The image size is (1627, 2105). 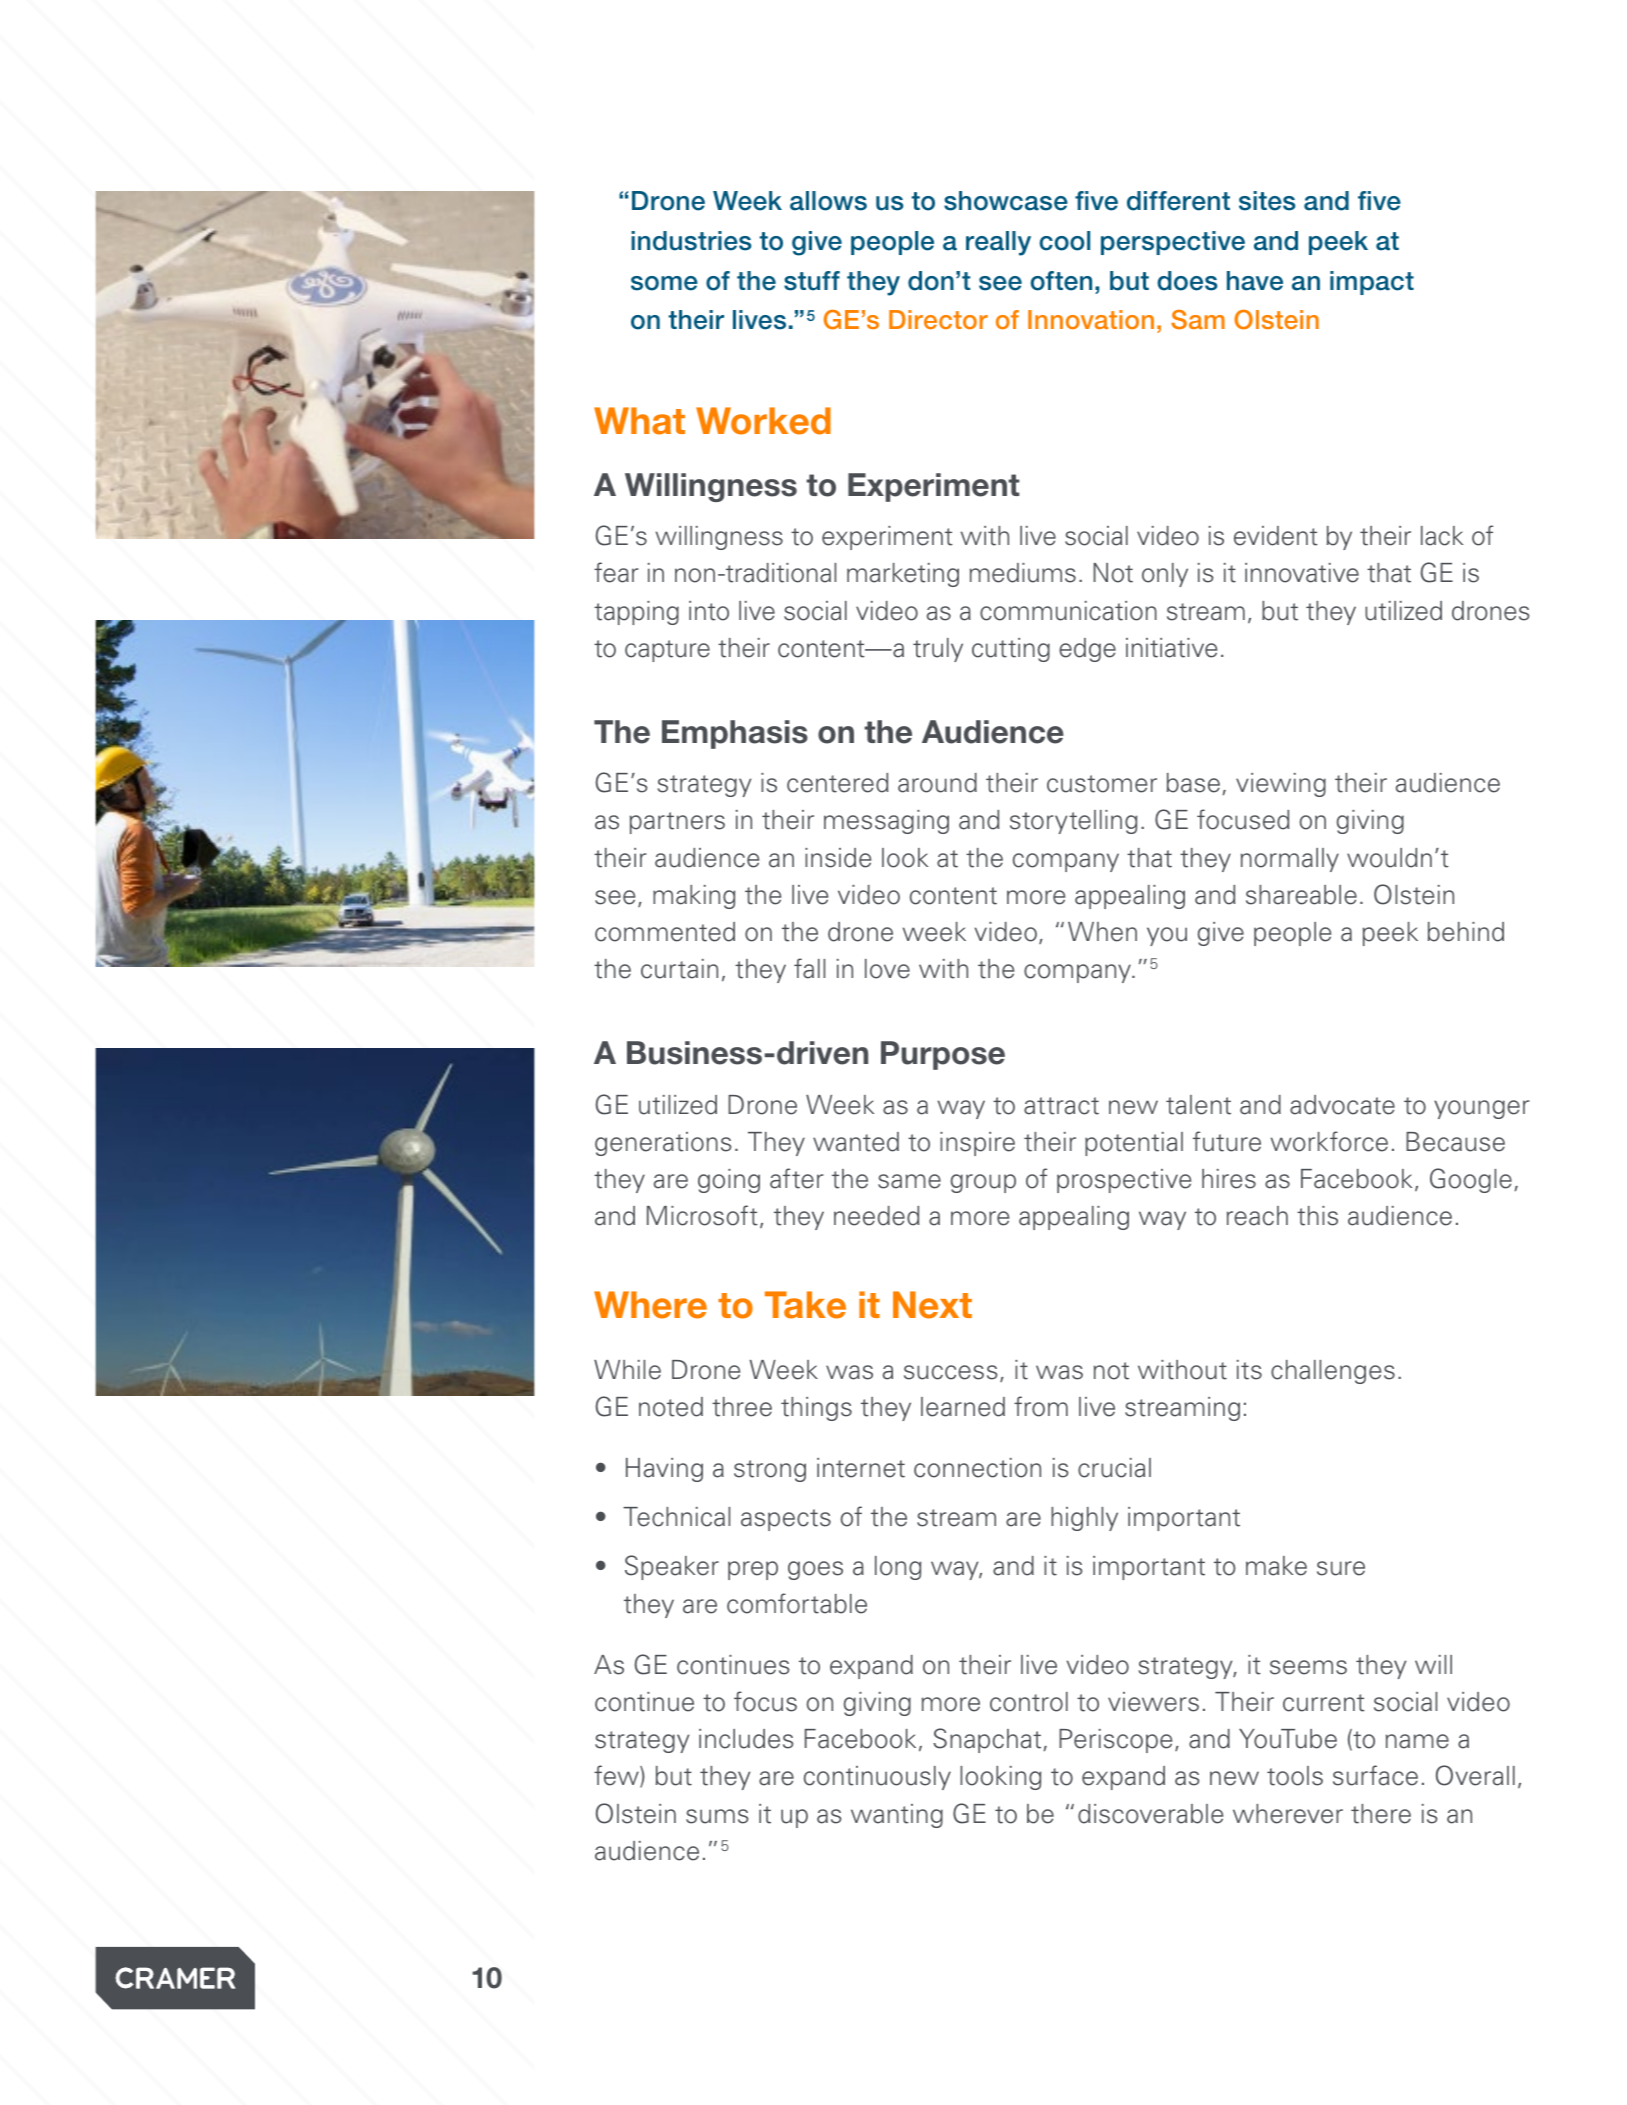 What do you see at coordinates (746, 1739) in the screenshot?
I see `includes` at bounding box center [746, 1739].
